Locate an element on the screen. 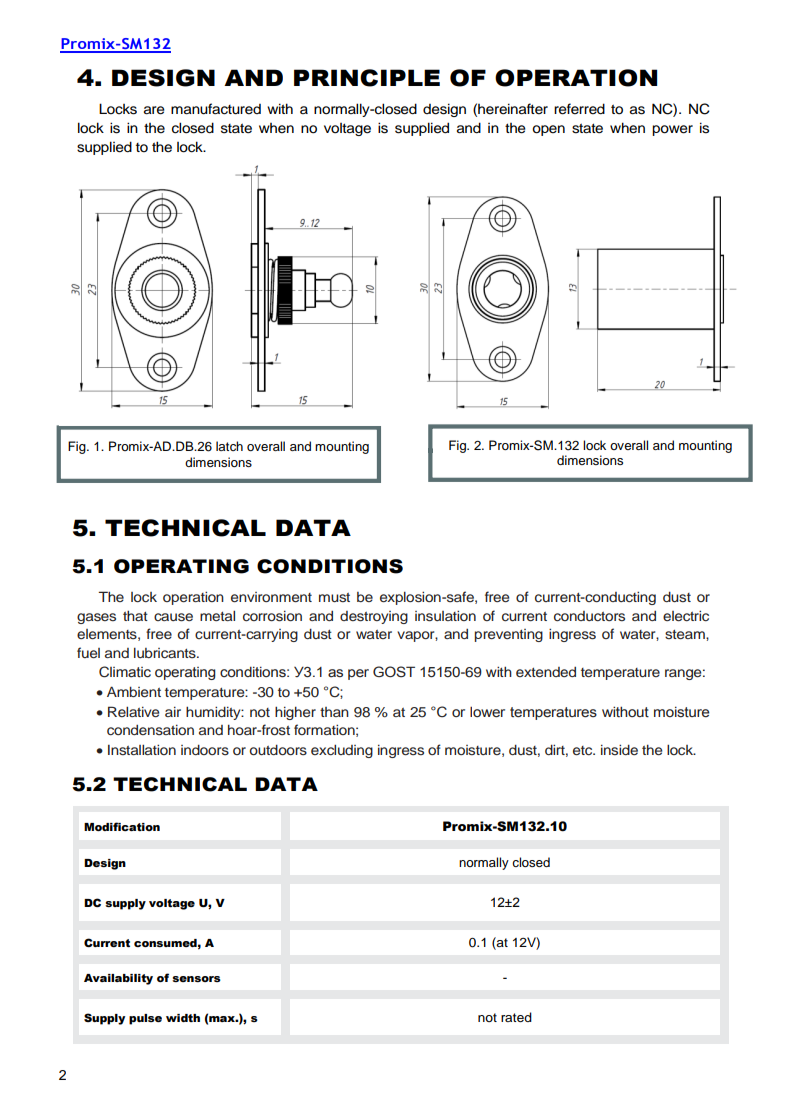 The height and width of the screenshot is (1120, 790). power is located at coordinates (672, 130).
